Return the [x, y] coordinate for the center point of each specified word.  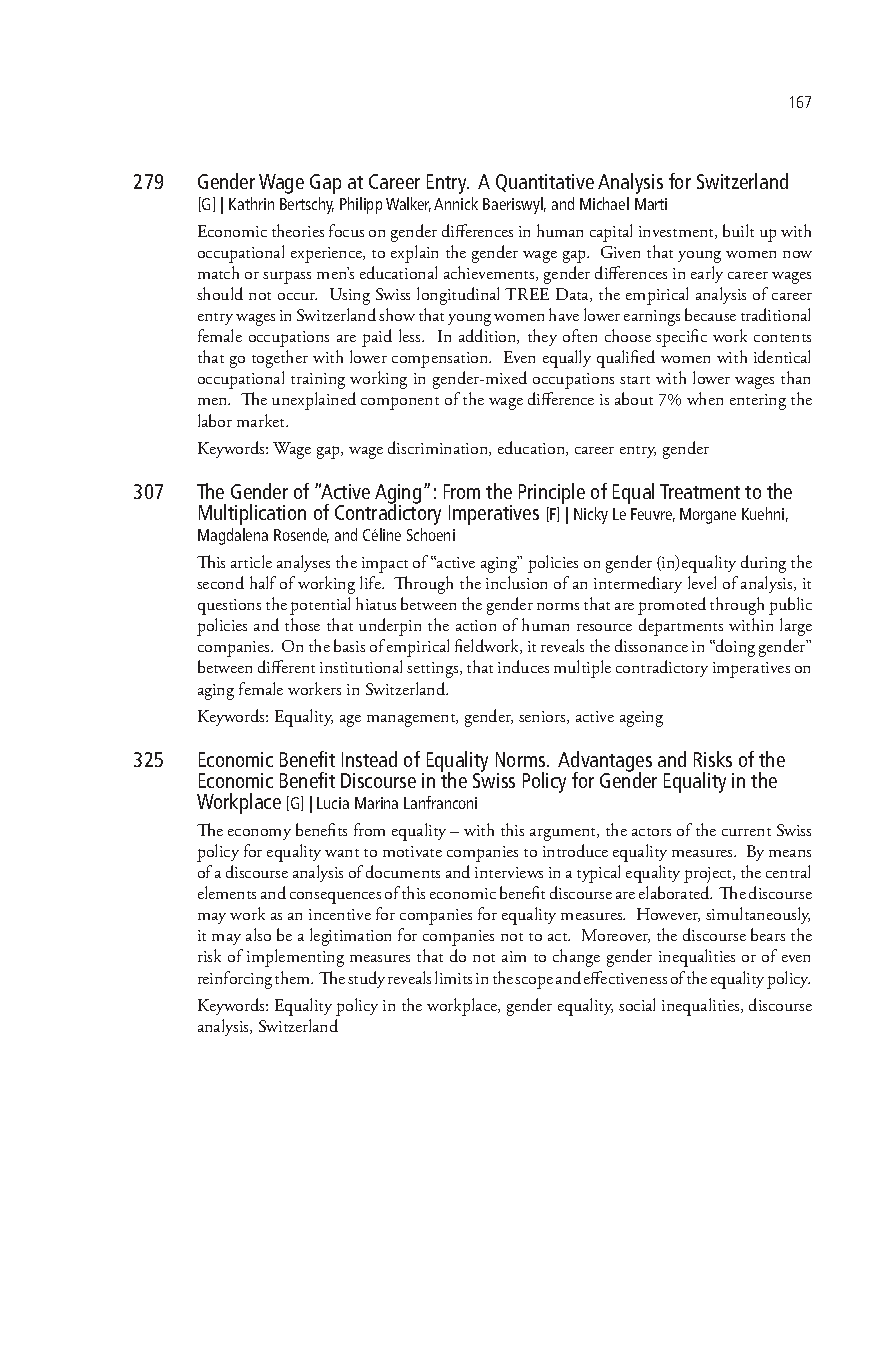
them [294, 977]
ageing [641, 719]
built [738, 230]
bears [768, 934]
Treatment [700, 491]
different [286, 666]
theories [298, 230]
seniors [543, 717]
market [262, 420]
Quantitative [545, 183]
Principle [552, 493]
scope [534, 982]
